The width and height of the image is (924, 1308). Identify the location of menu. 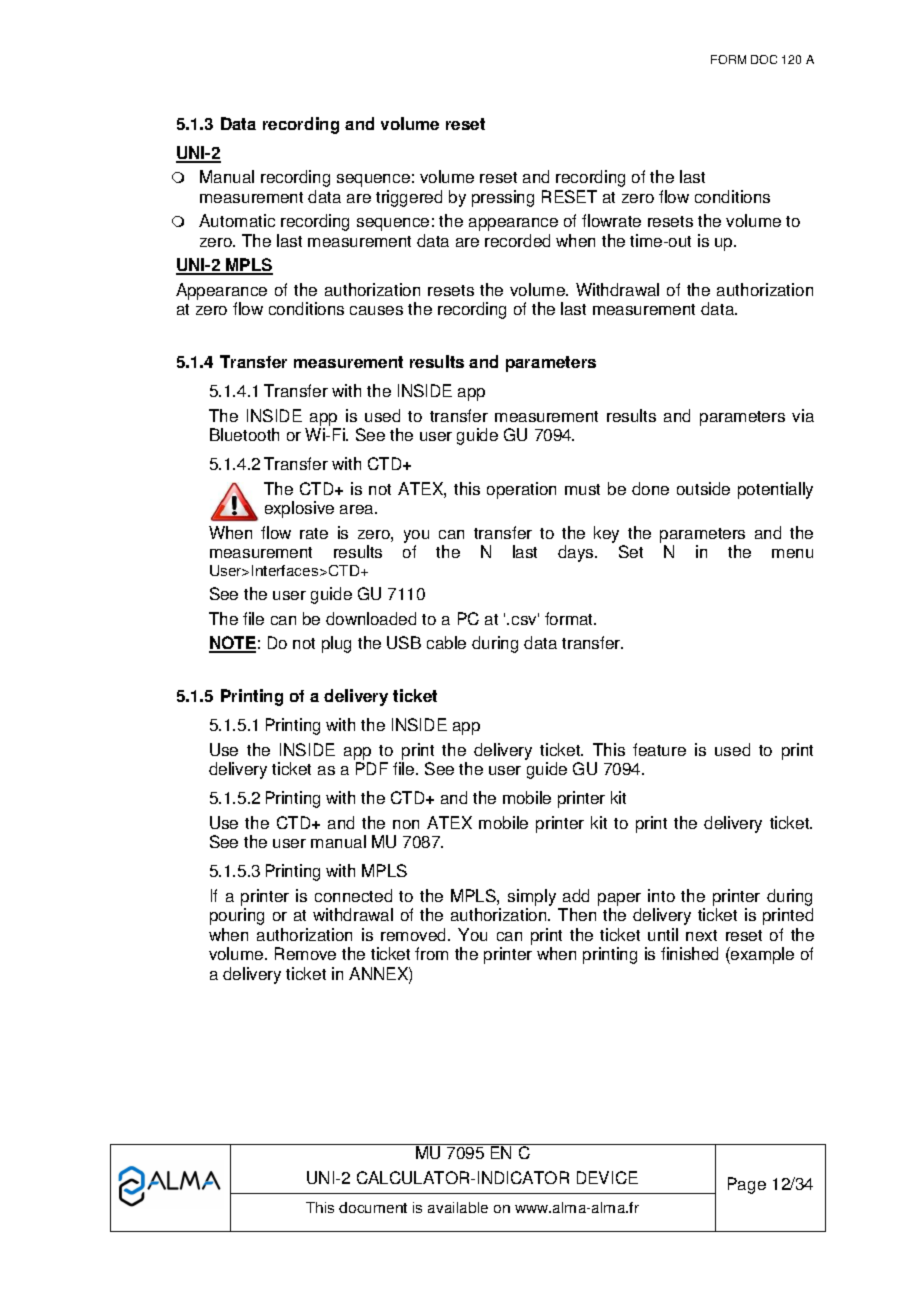
(792, 553).
